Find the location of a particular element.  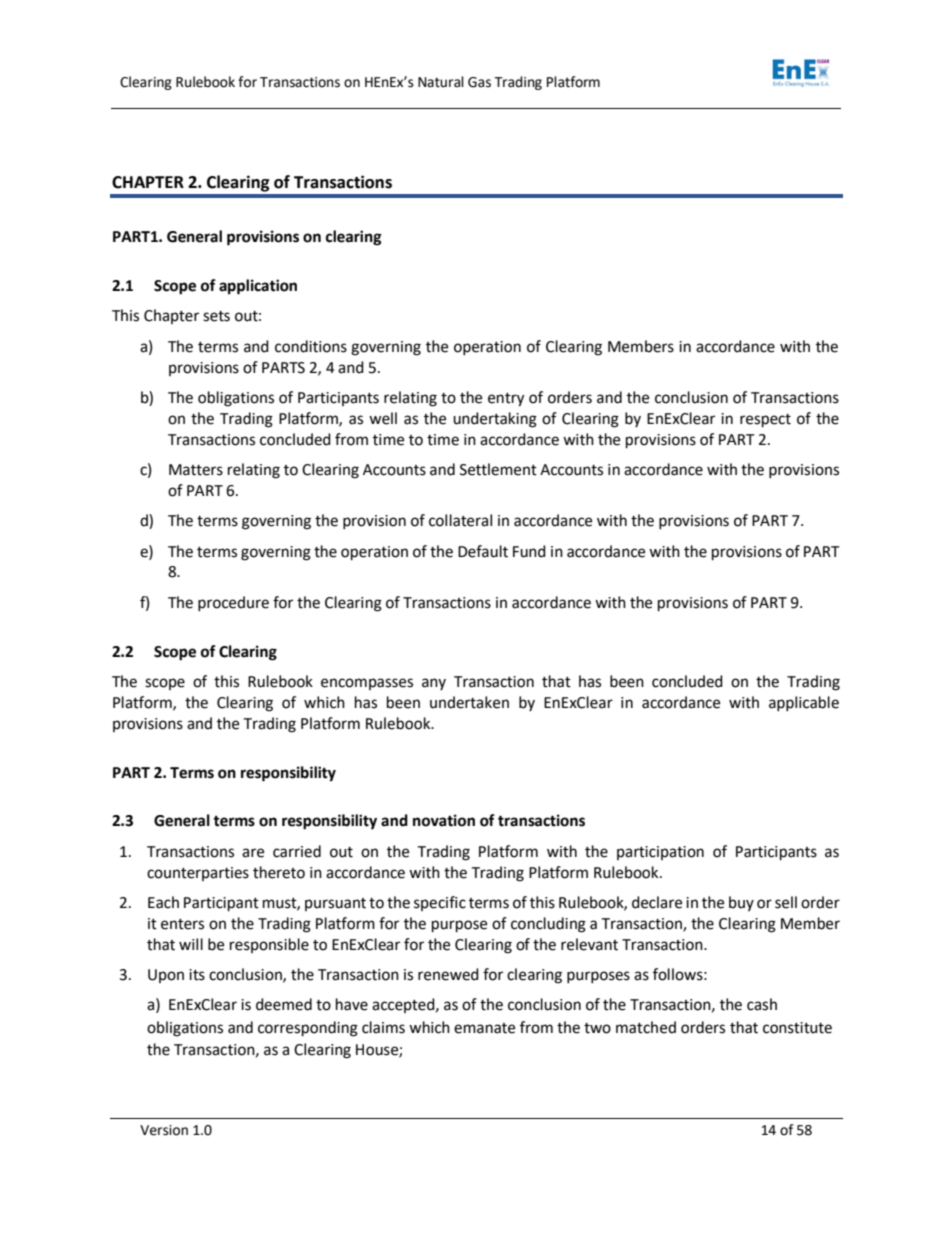

respect is located at coordinates (765, 421).
